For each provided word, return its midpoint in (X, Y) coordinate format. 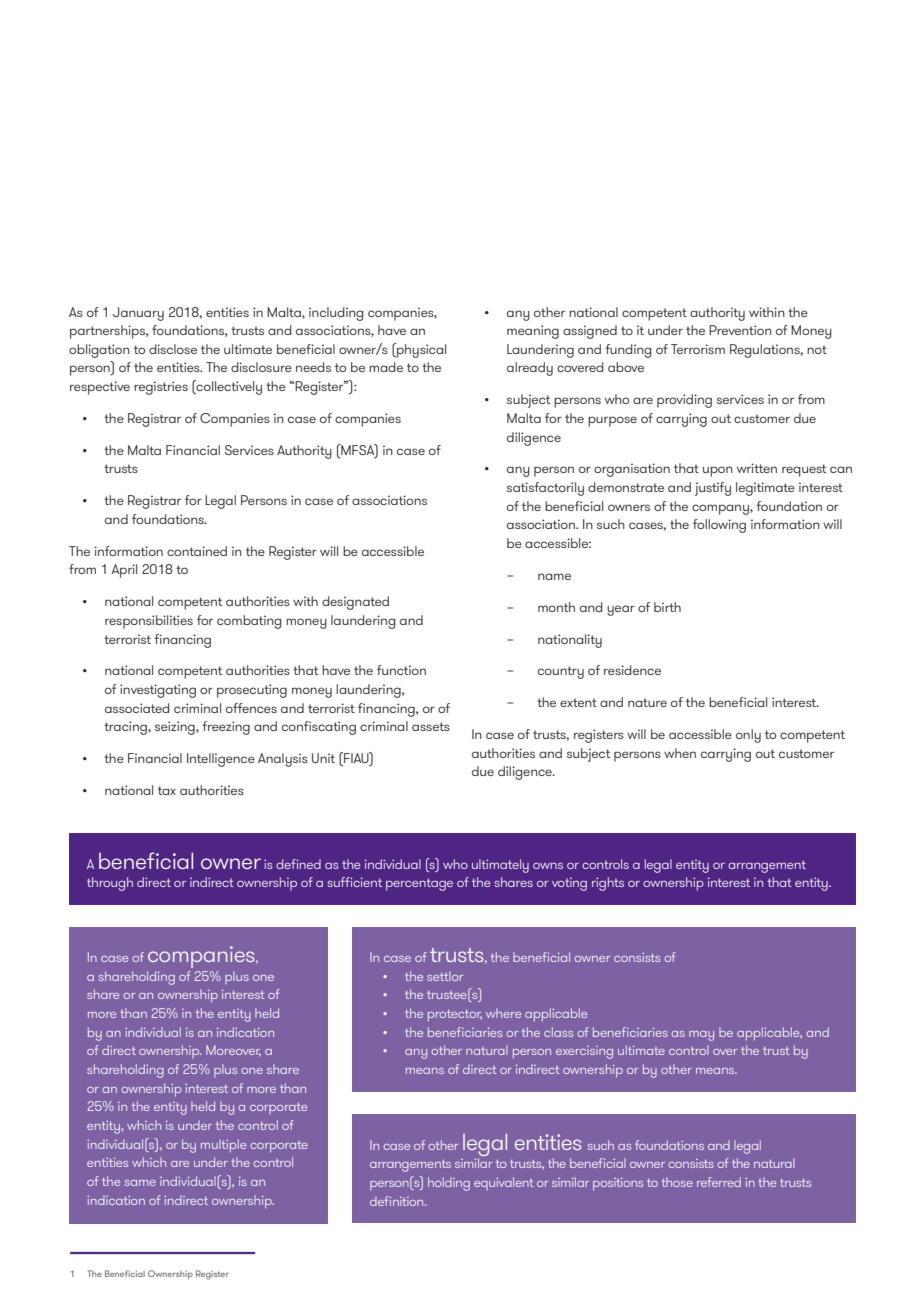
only (748, 736)
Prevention (740, 330)
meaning (533, 332)
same (140, 1183)
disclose (173, 349)
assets (431, 726)
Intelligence (221, 760)
